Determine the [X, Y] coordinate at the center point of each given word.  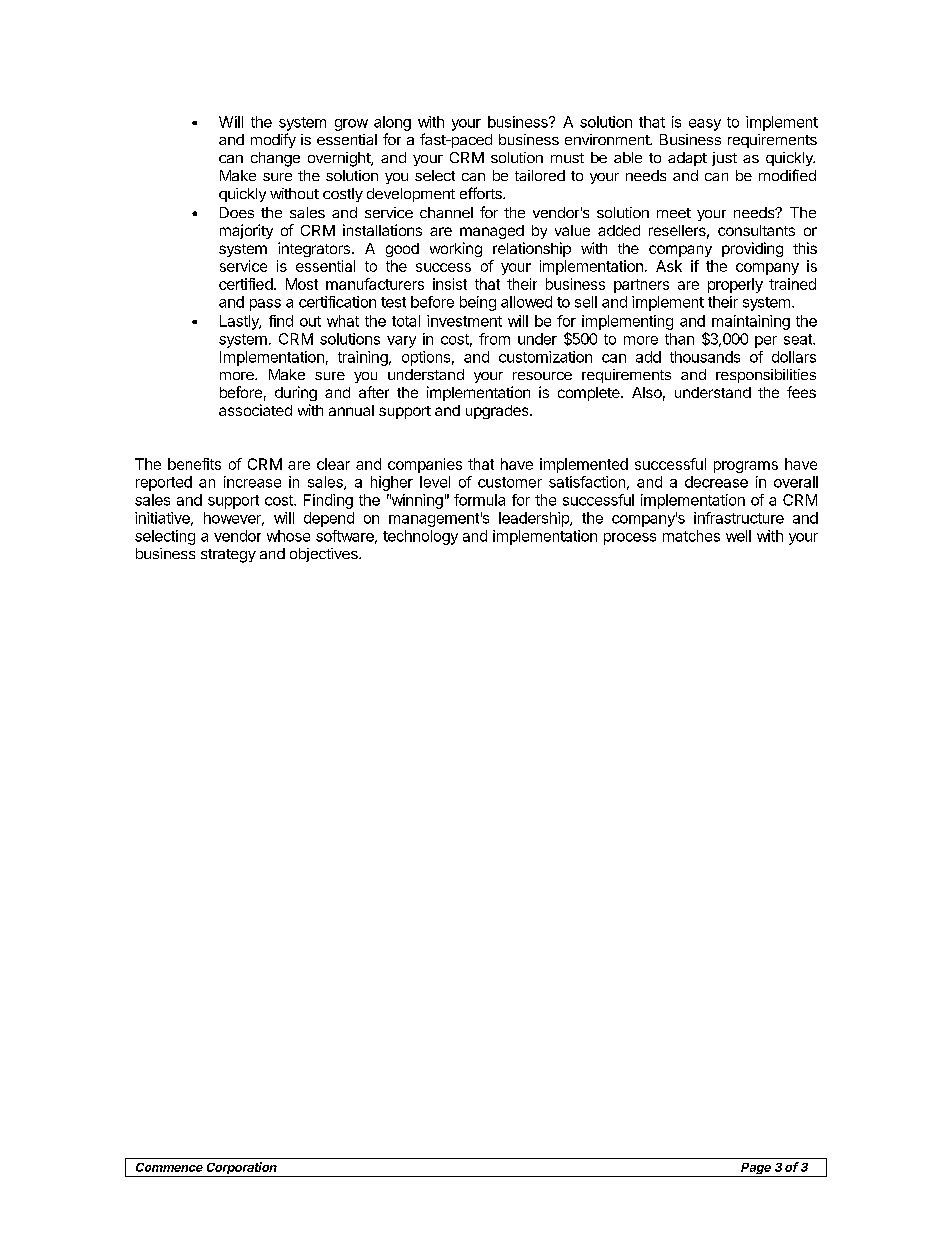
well [738, 536]
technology [420, 537]
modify [273, 140]
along [392, 123]
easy [705, 125]
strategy [228, 556]
